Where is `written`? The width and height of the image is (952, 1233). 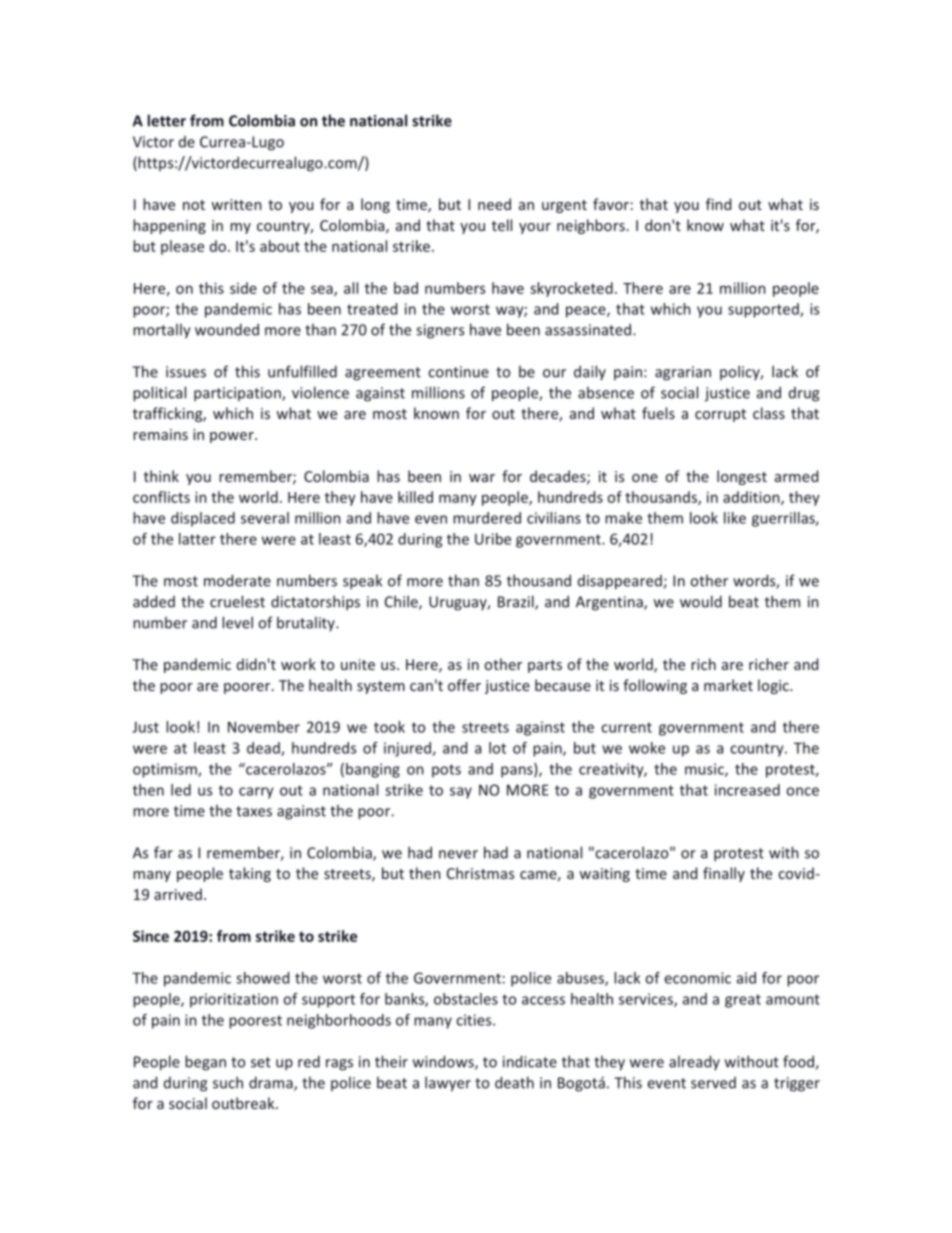 written is located at coordinates (236, 204).
